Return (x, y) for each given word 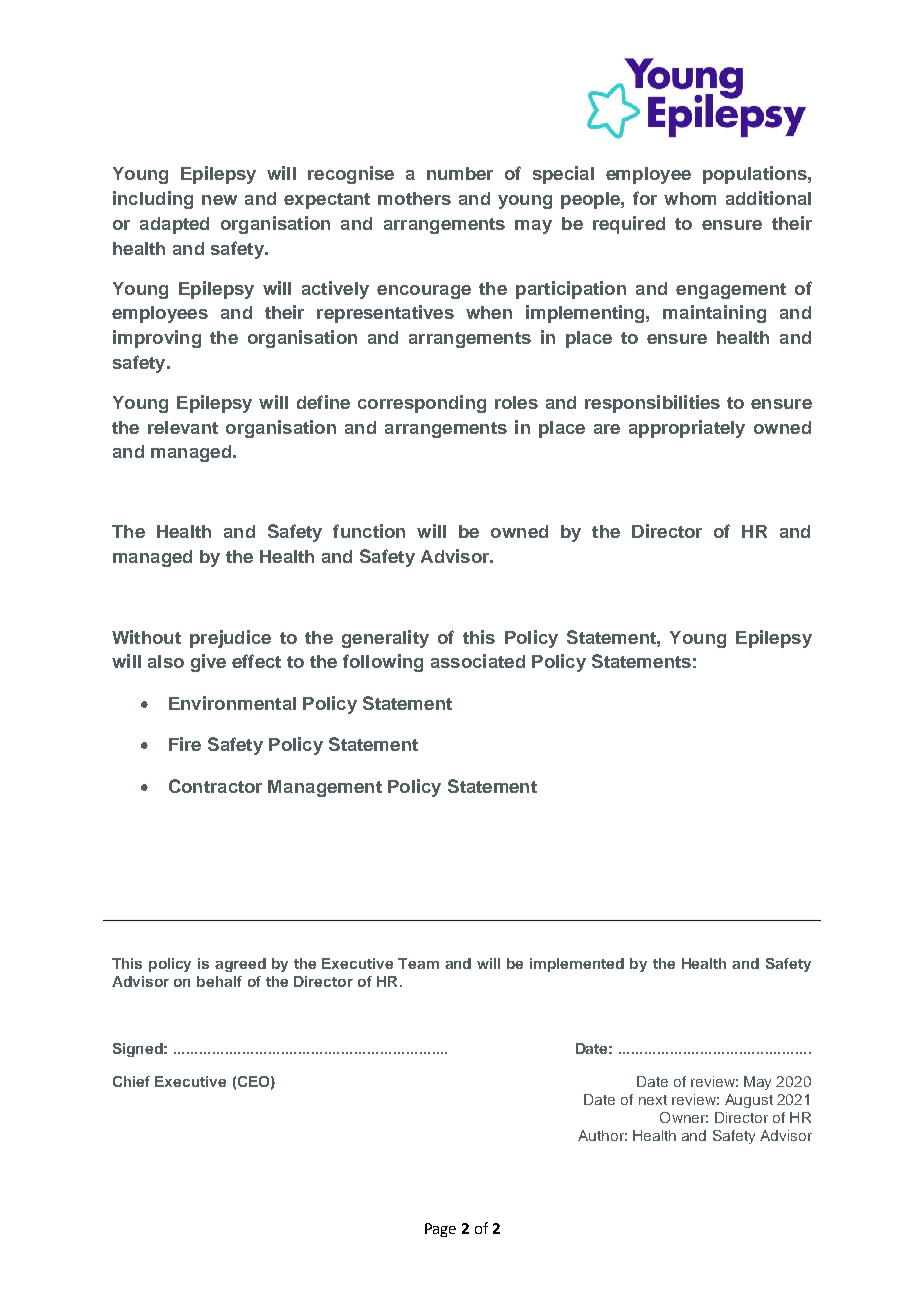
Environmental (232, 703)
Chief (131, 1081)
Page (440, 1230)
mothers (414, 198)
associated (478, 661)
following (383, 663)
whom (690, 198)
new (219, 200)
